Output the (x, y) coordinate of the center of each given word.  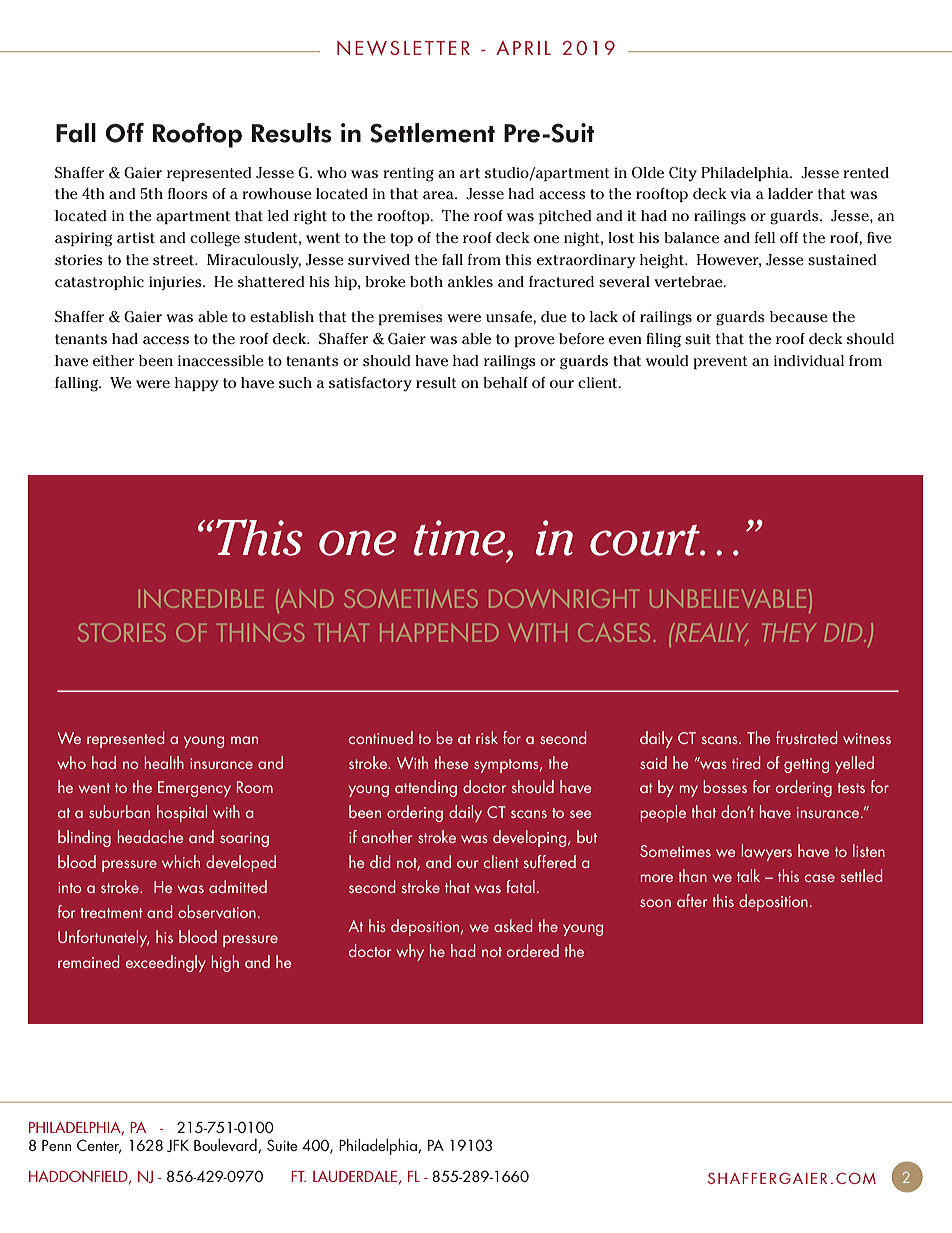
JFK (178, 1146)
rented (866, 172)
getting (806, 765)
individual (809, 360)
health (164, 762)
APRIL (523, 48)
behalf (505, 382)
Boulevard (226, 1146)
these (451, 762)
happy (197, 384)
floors (188, 193)
